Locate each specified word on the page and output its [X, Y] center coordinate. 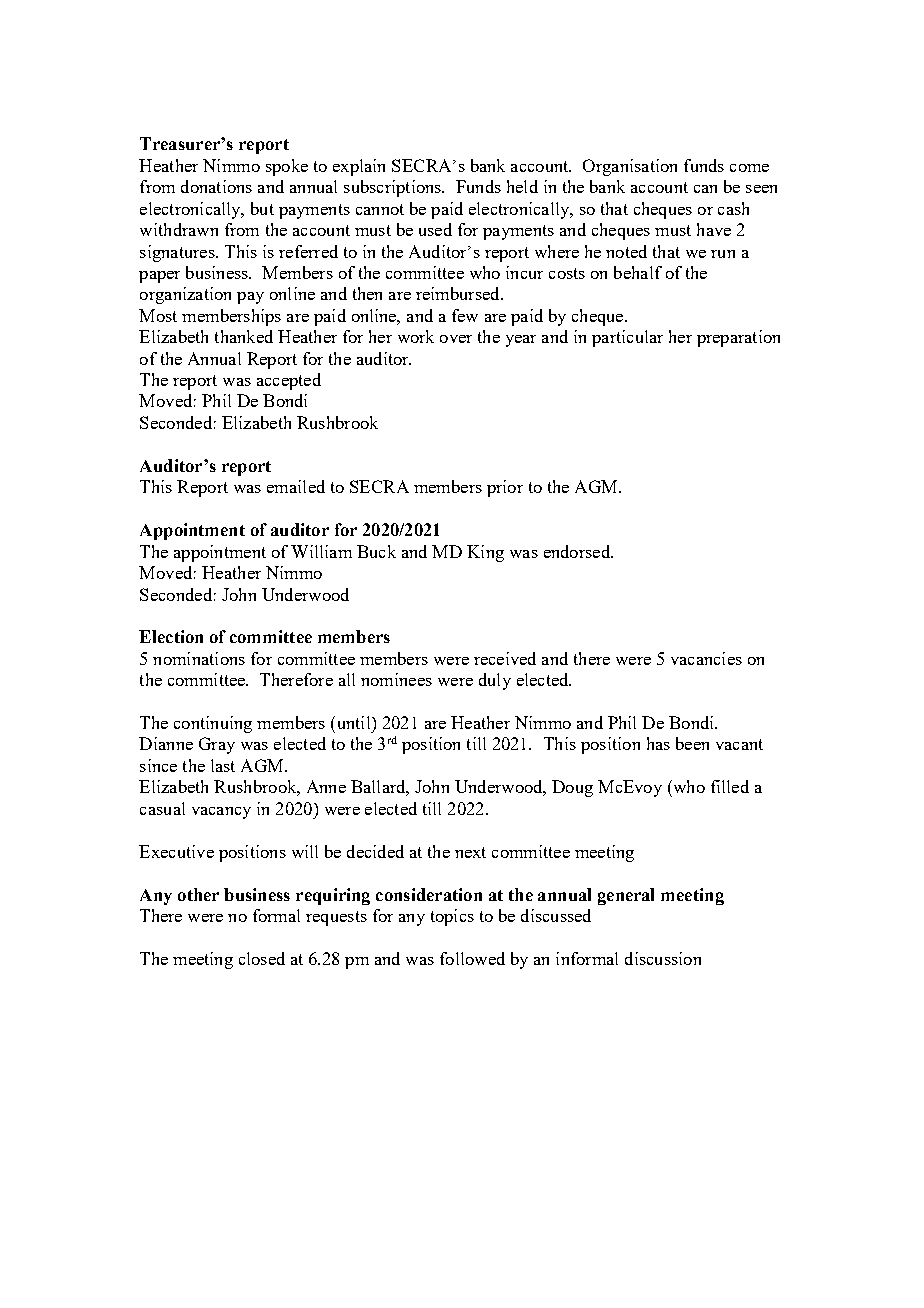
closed [262, 958]
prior [505, 488]
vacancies [706, 658]
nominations [199, 658]
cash [733, 208]
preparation [738, 338]
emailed [296, 486]
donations [216, 186]
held [522, 186]
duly [495, 681]
